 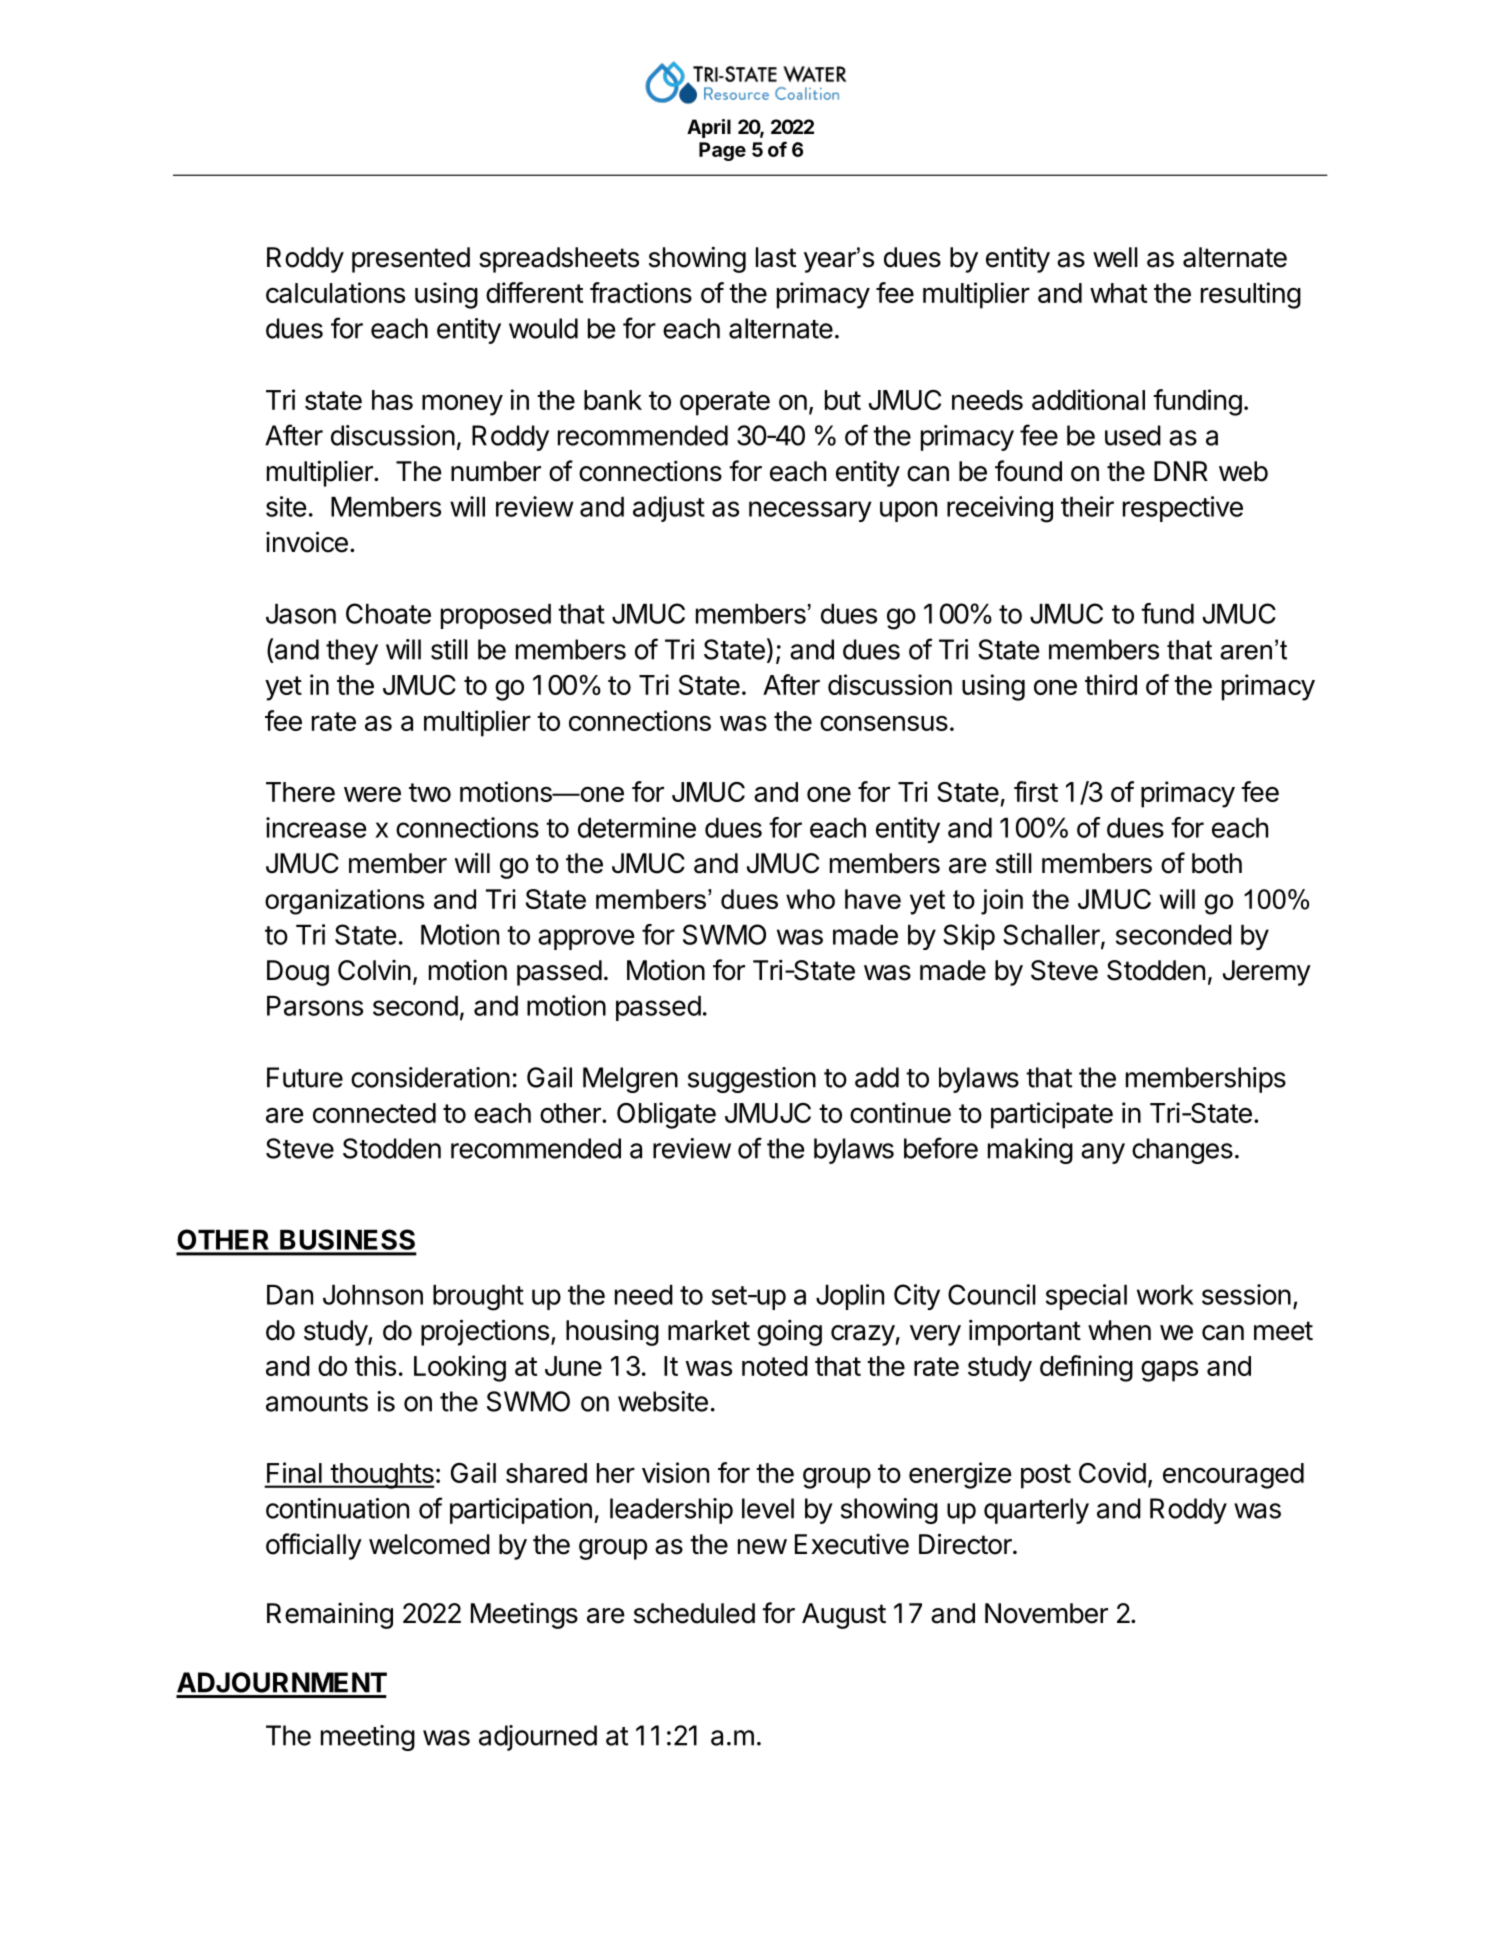 I want to click on respective, so click(x=1183, y=509).
